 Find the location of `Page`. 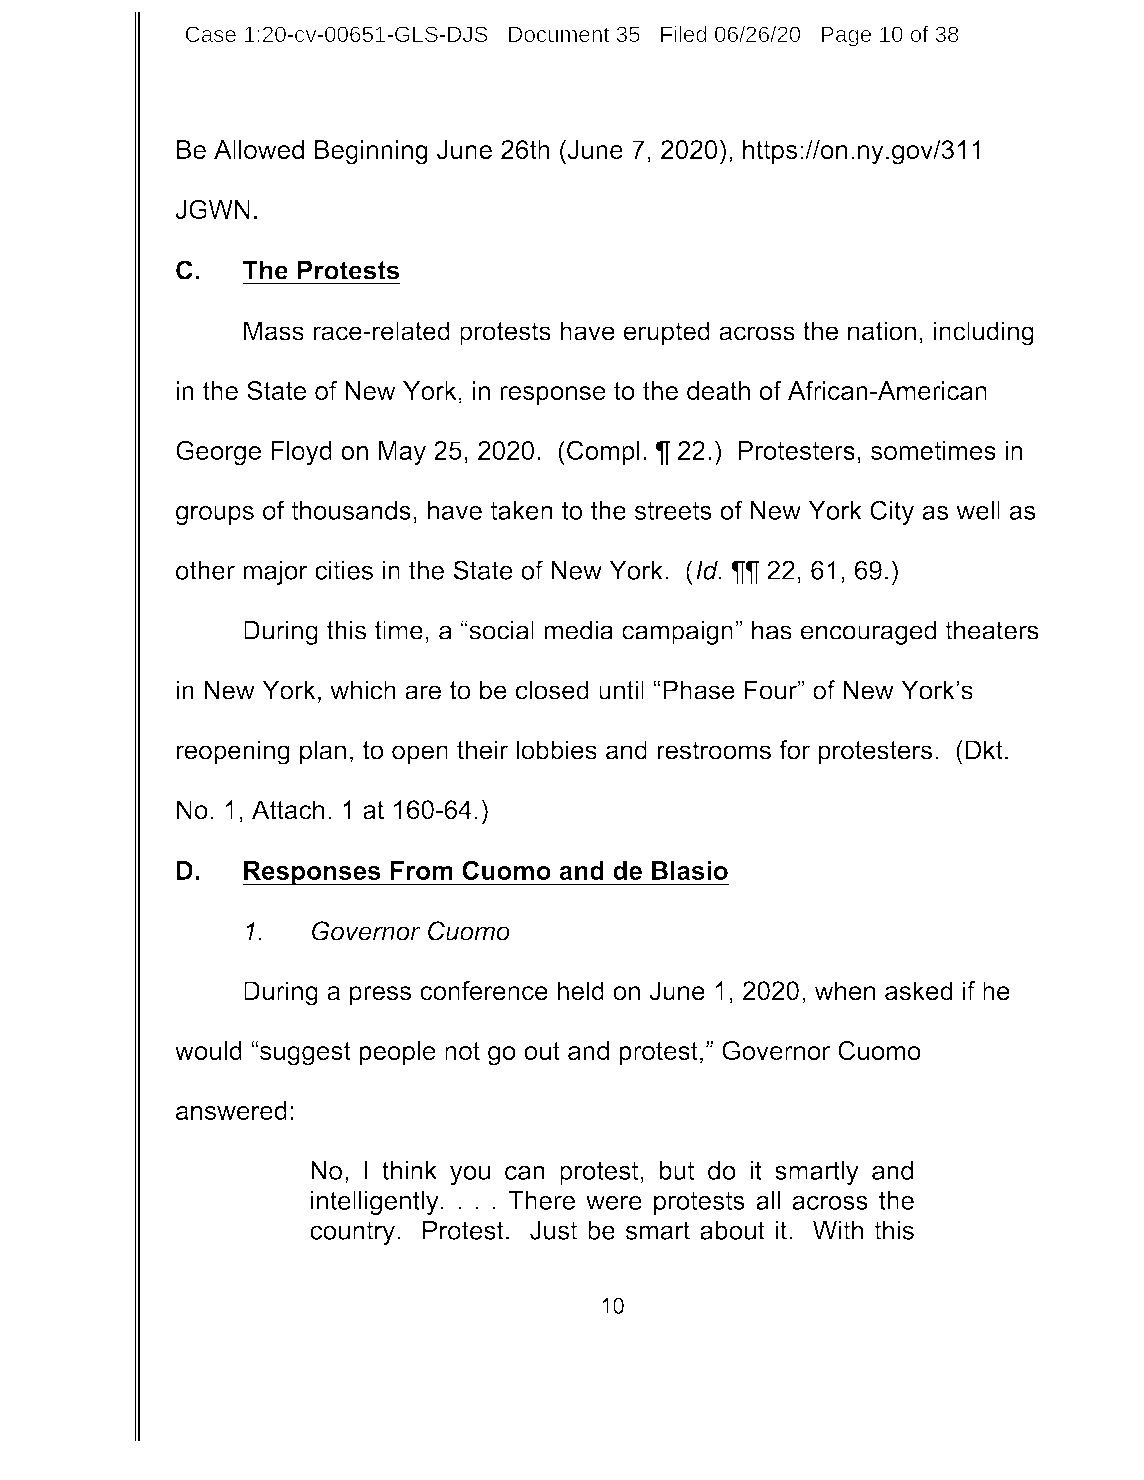

Page is located at coordinates (846, 36).
